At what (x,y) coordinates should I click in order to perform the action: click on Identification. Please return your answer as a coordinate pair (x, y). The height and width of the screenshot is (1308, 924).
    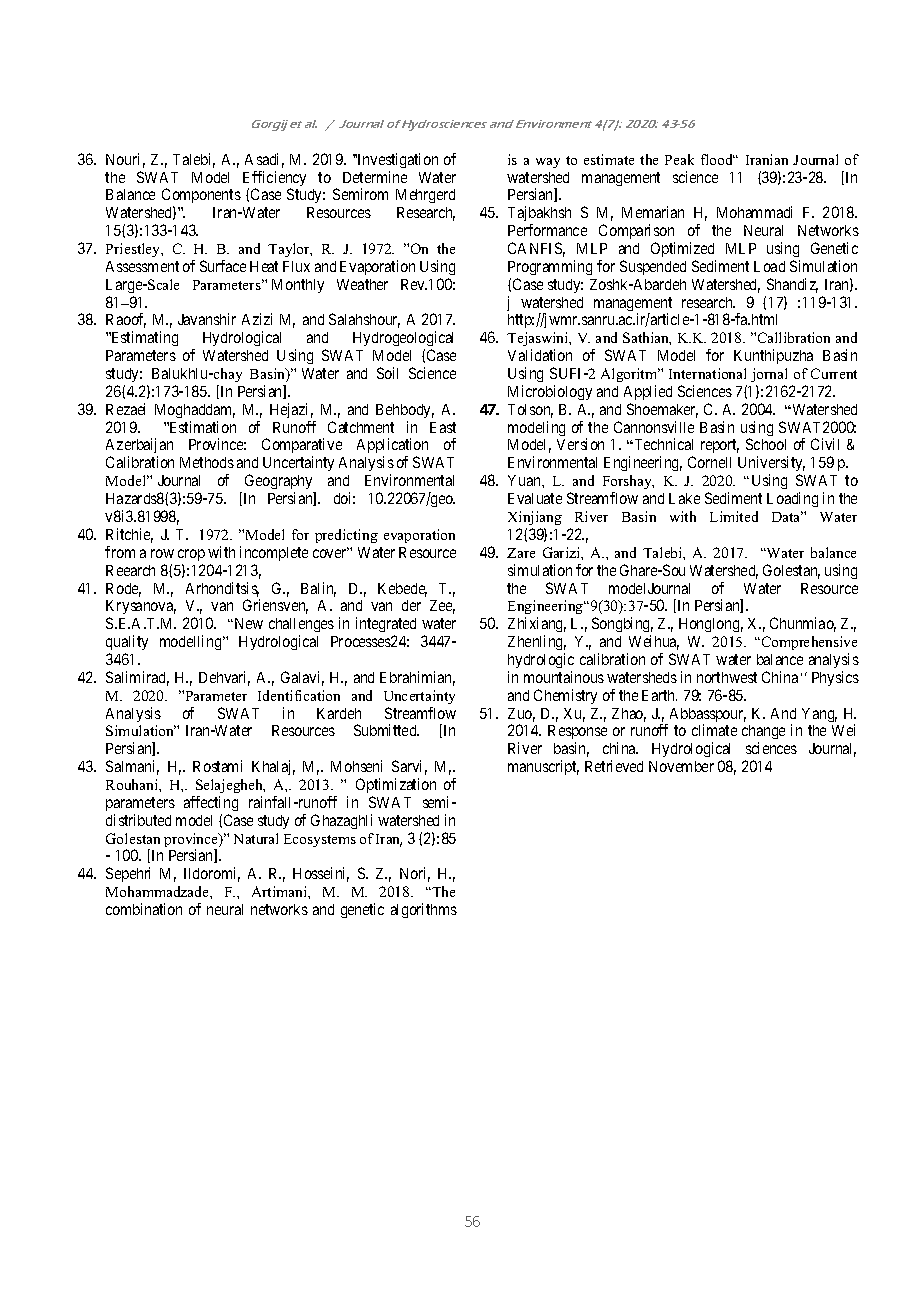
    Looking at the image, I should click on (299, 695).
